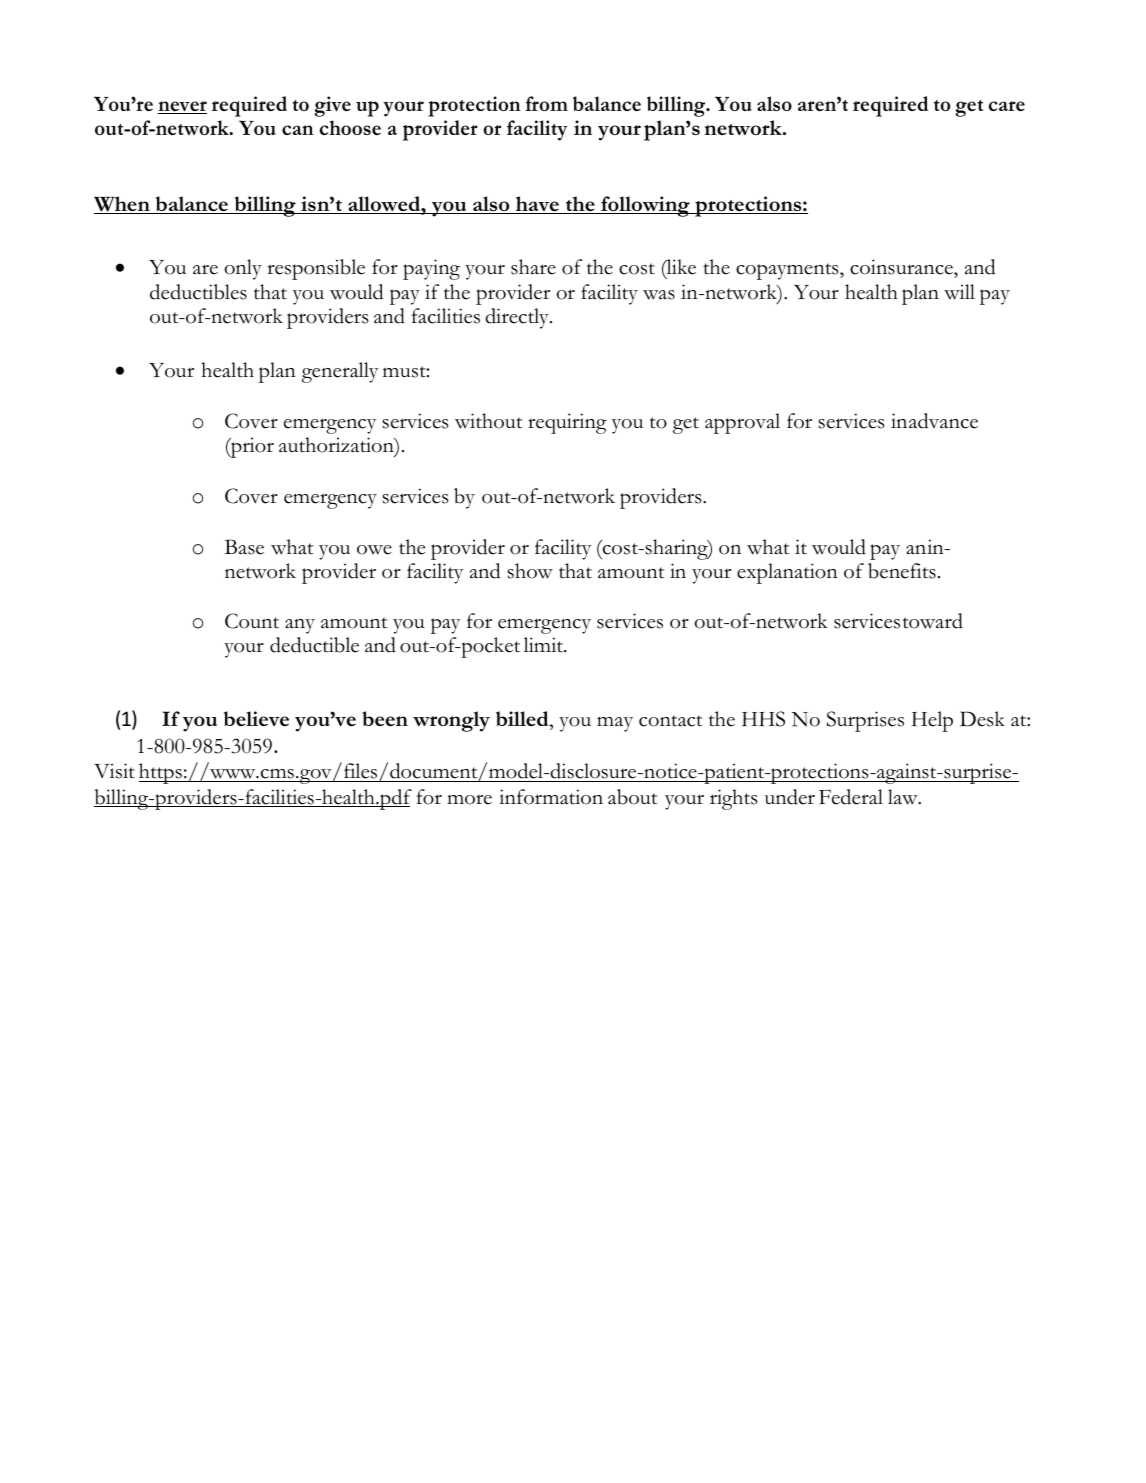  Describe the element at coordinates (114, 771) in the page. I see `Visit` at that location.
